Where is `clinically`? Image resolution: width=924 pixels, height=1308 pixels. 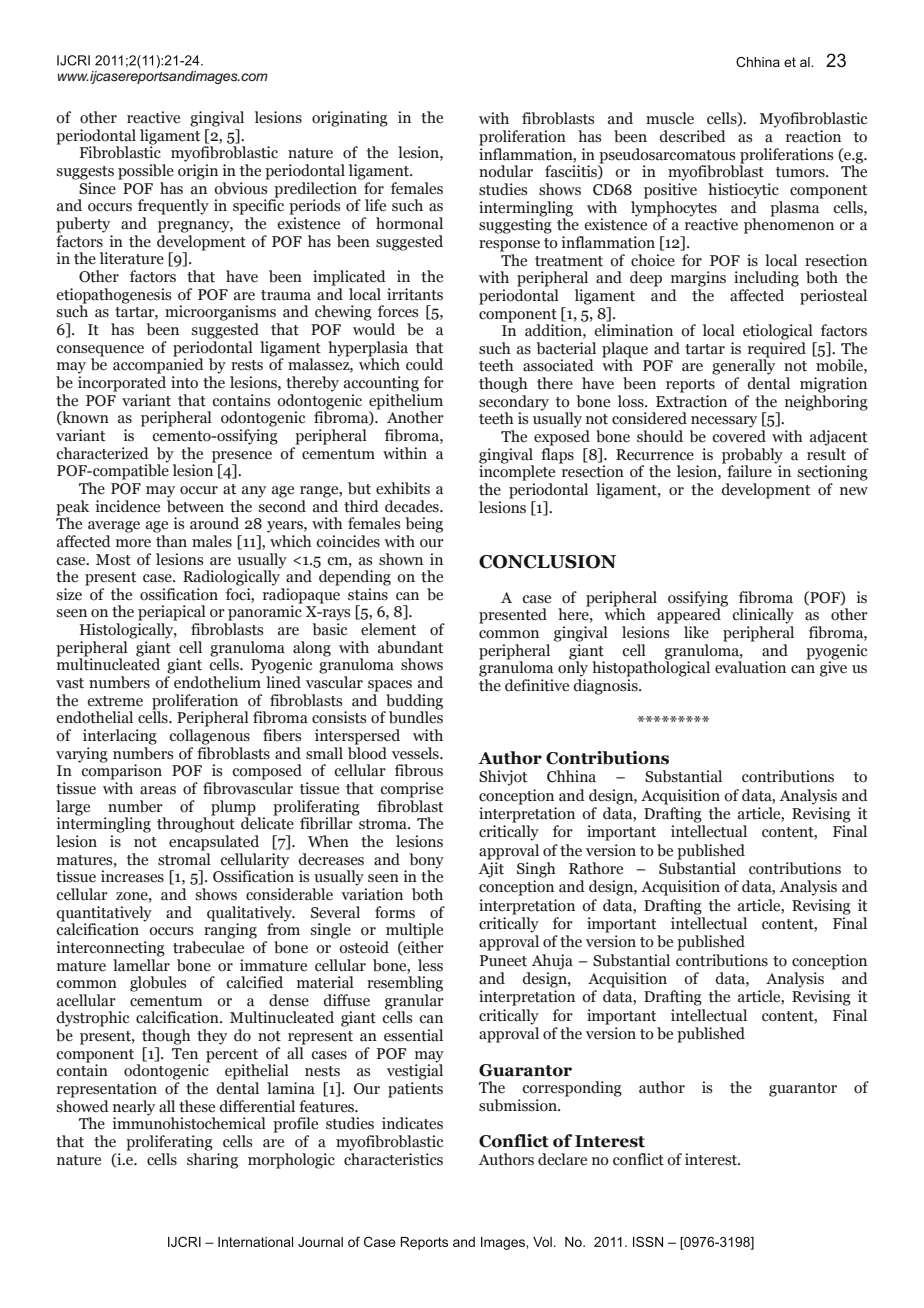
clinically is located at coordinates (763, 616).
